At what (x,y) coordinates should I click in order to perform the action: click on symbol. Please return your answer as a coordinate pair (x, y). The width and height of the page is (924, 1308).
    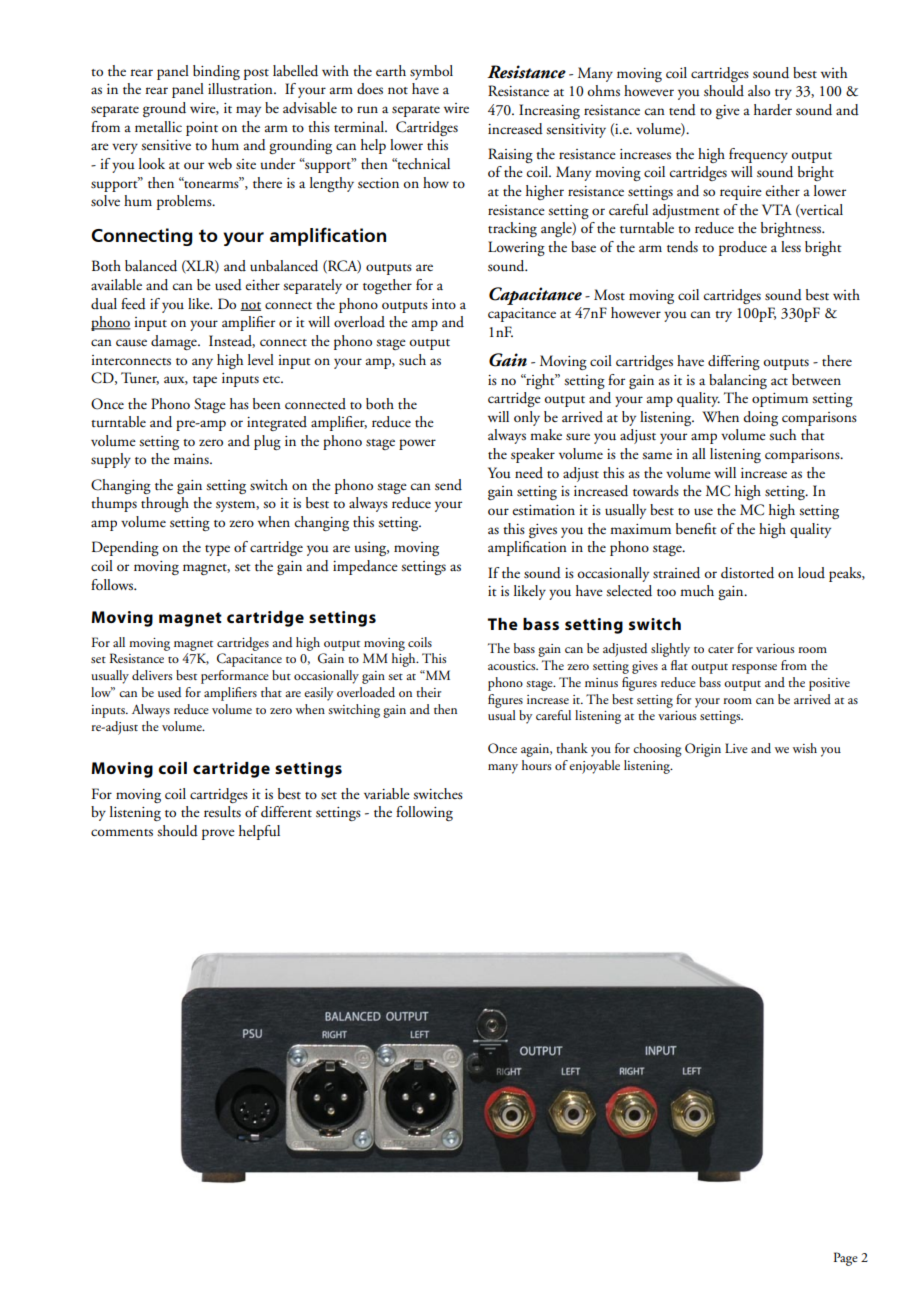
    Looking at the image, I should click on (431, 72).
